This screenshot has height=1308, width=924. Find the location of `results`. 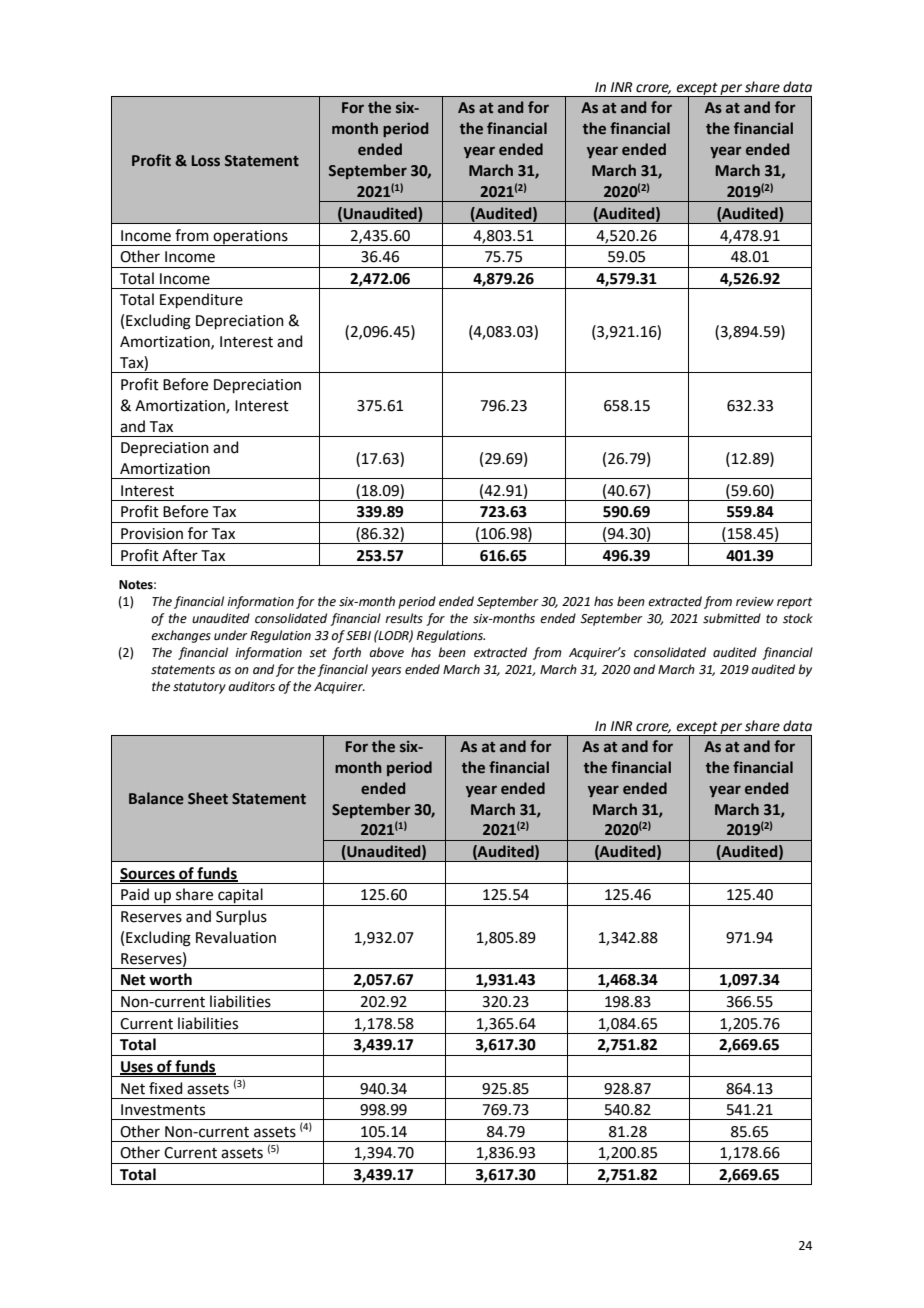

results is located at coordinates (404, 618).
